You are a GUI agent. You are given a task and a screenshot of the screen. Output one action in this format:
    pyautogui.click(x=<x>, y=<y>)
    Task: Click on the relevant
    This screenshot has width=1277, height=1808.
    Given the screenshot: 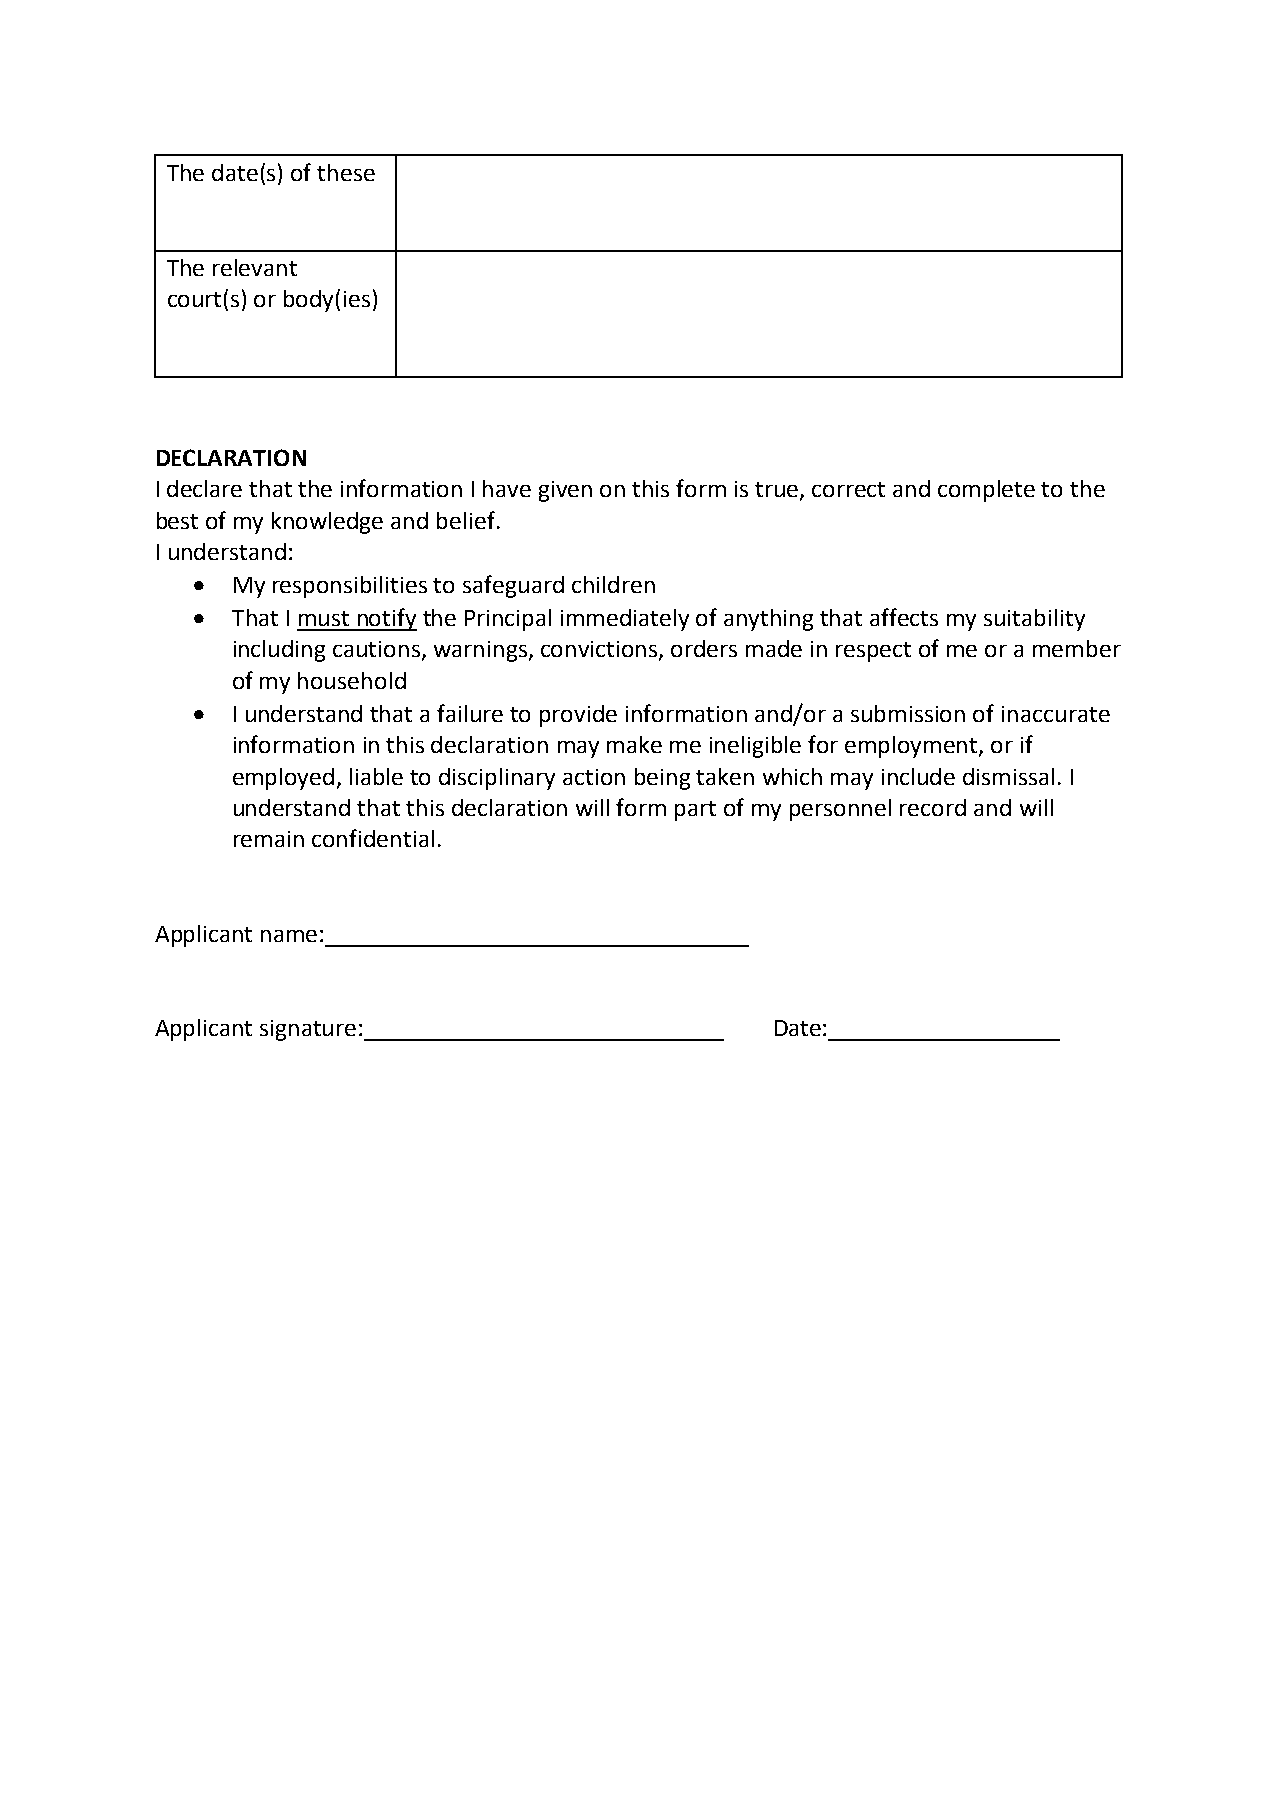 What is the action you would take?
    pyautogui.click(x=255, y=267)
